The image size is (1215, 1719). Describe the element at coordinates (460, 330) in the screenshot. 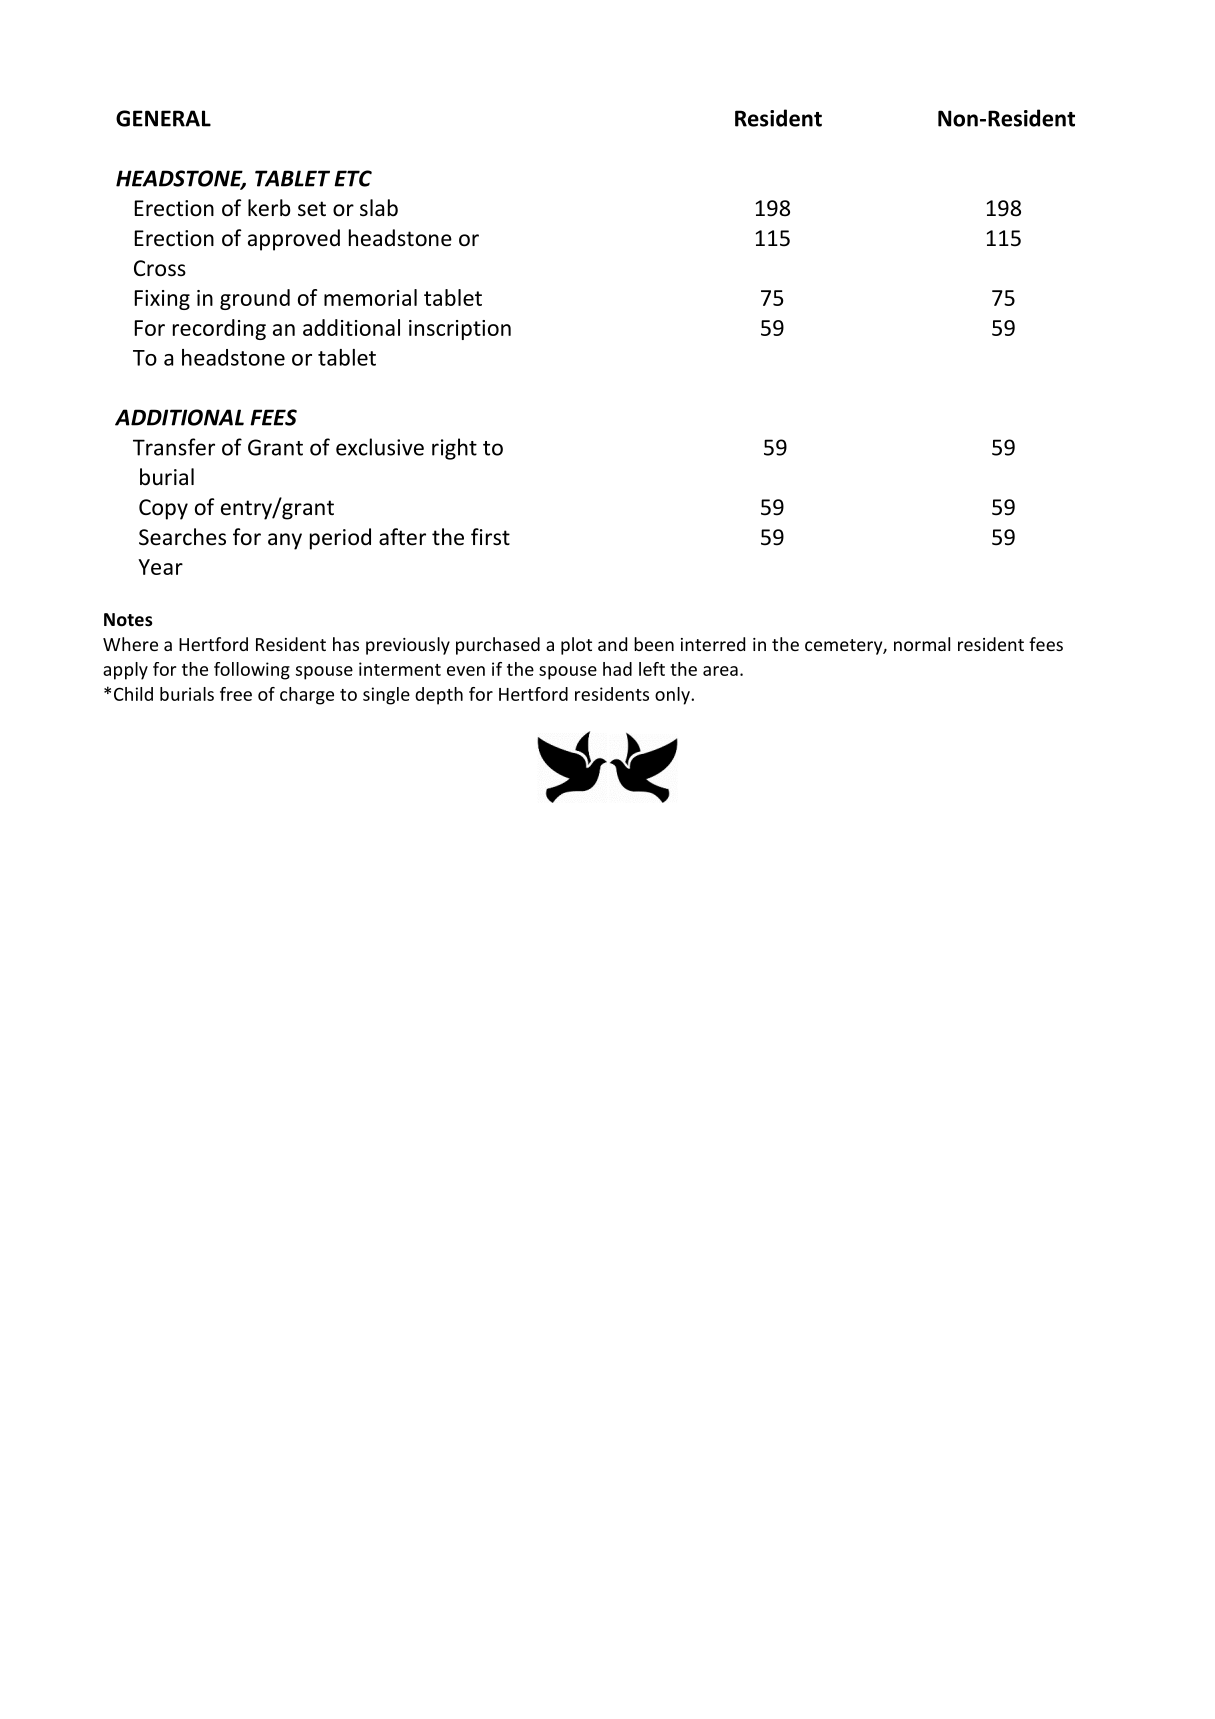

I see `inscription` at that location.
